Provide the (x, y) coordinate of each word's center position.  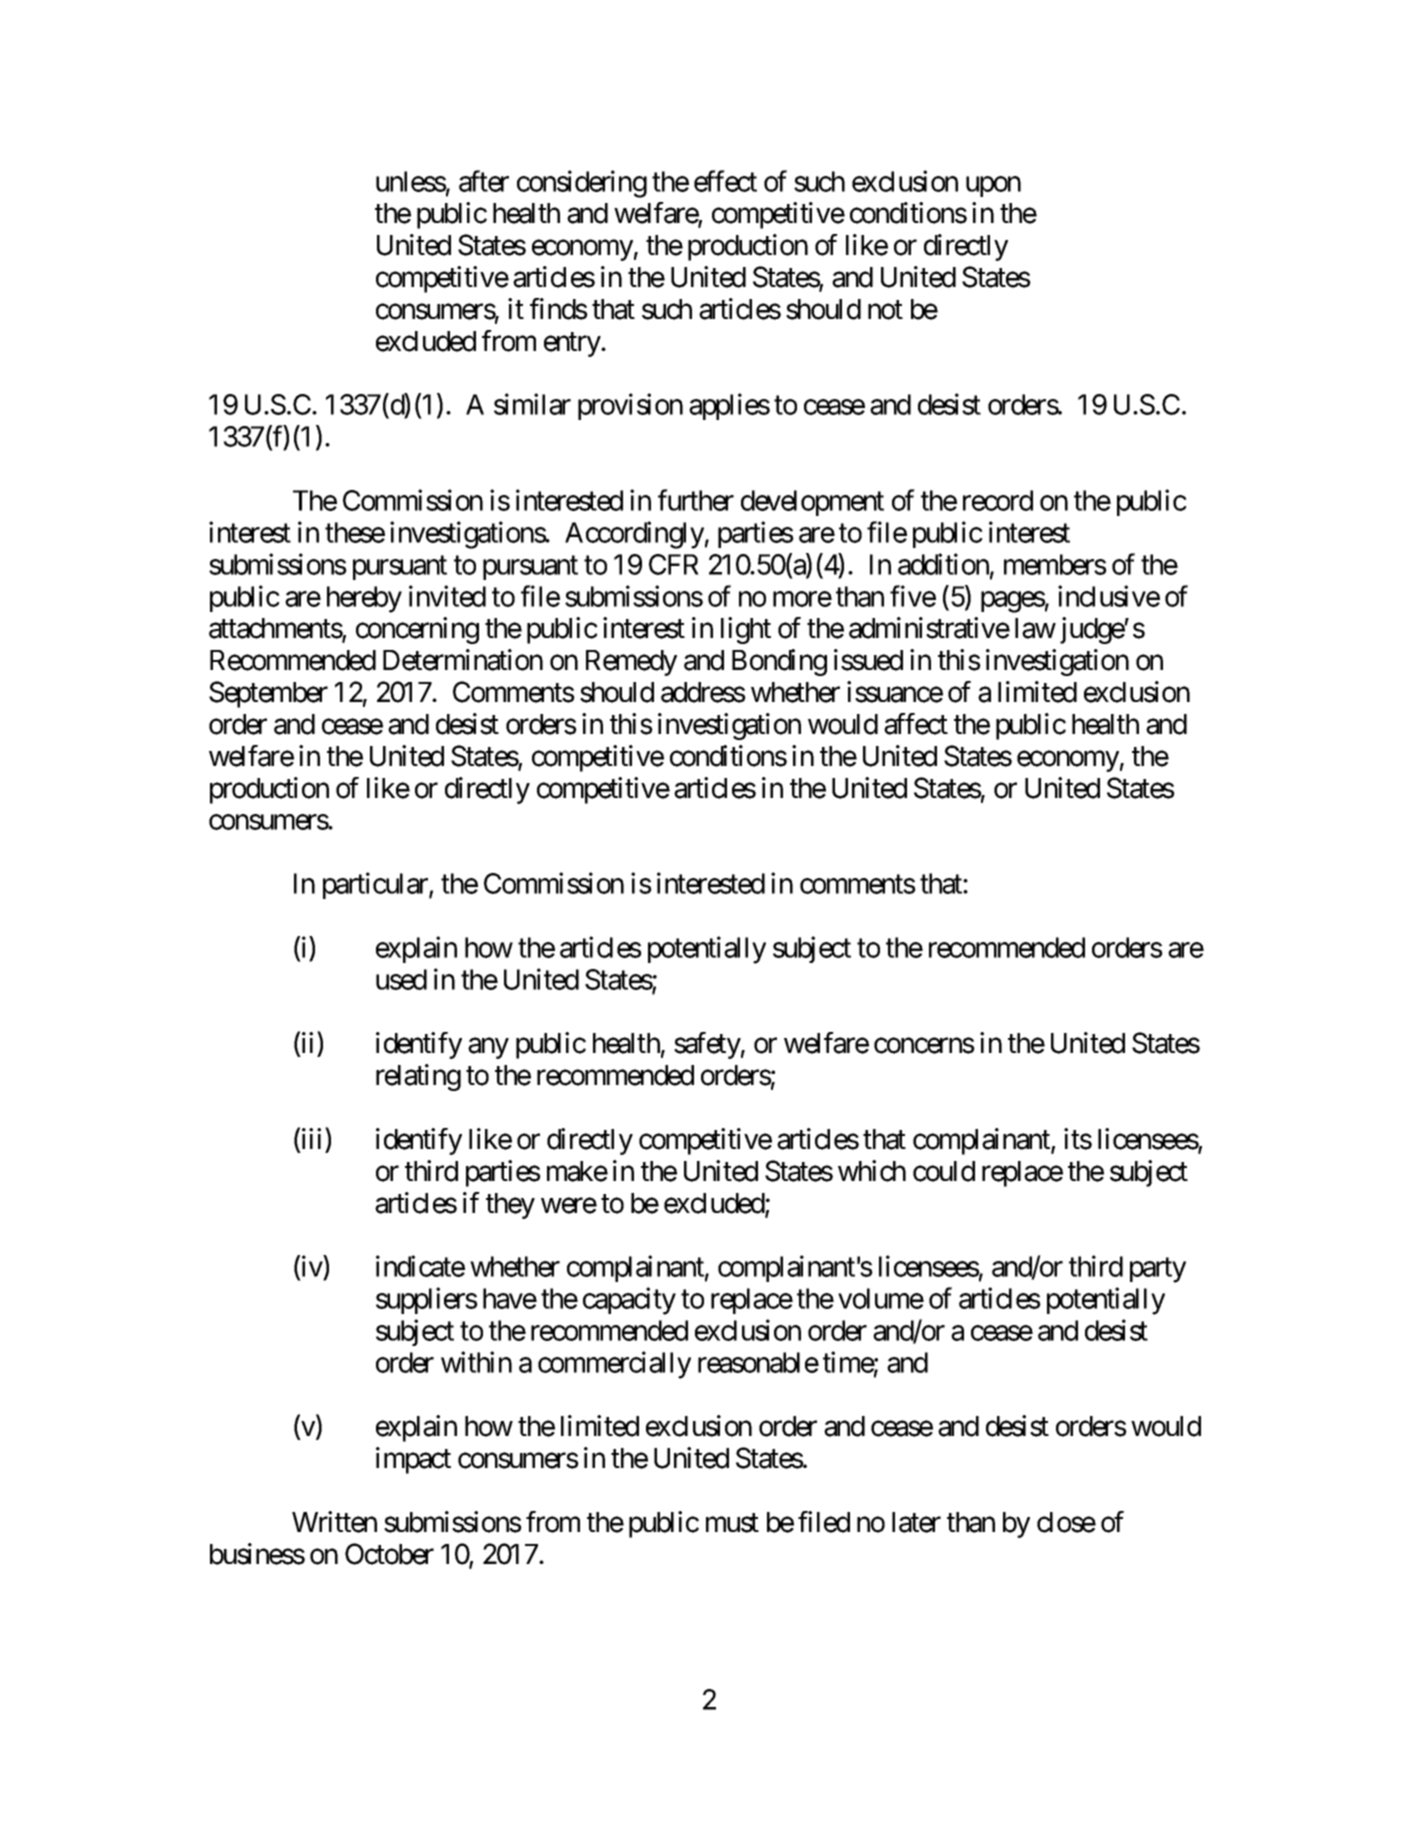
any (488, 1048)
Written (334, 1522)
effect (725, 181)
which (872, 1171)
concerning (417, 630)
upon (993, 186)
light (746, 630)
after (484, 181)
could (944, 1171)
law (1035, 628)
